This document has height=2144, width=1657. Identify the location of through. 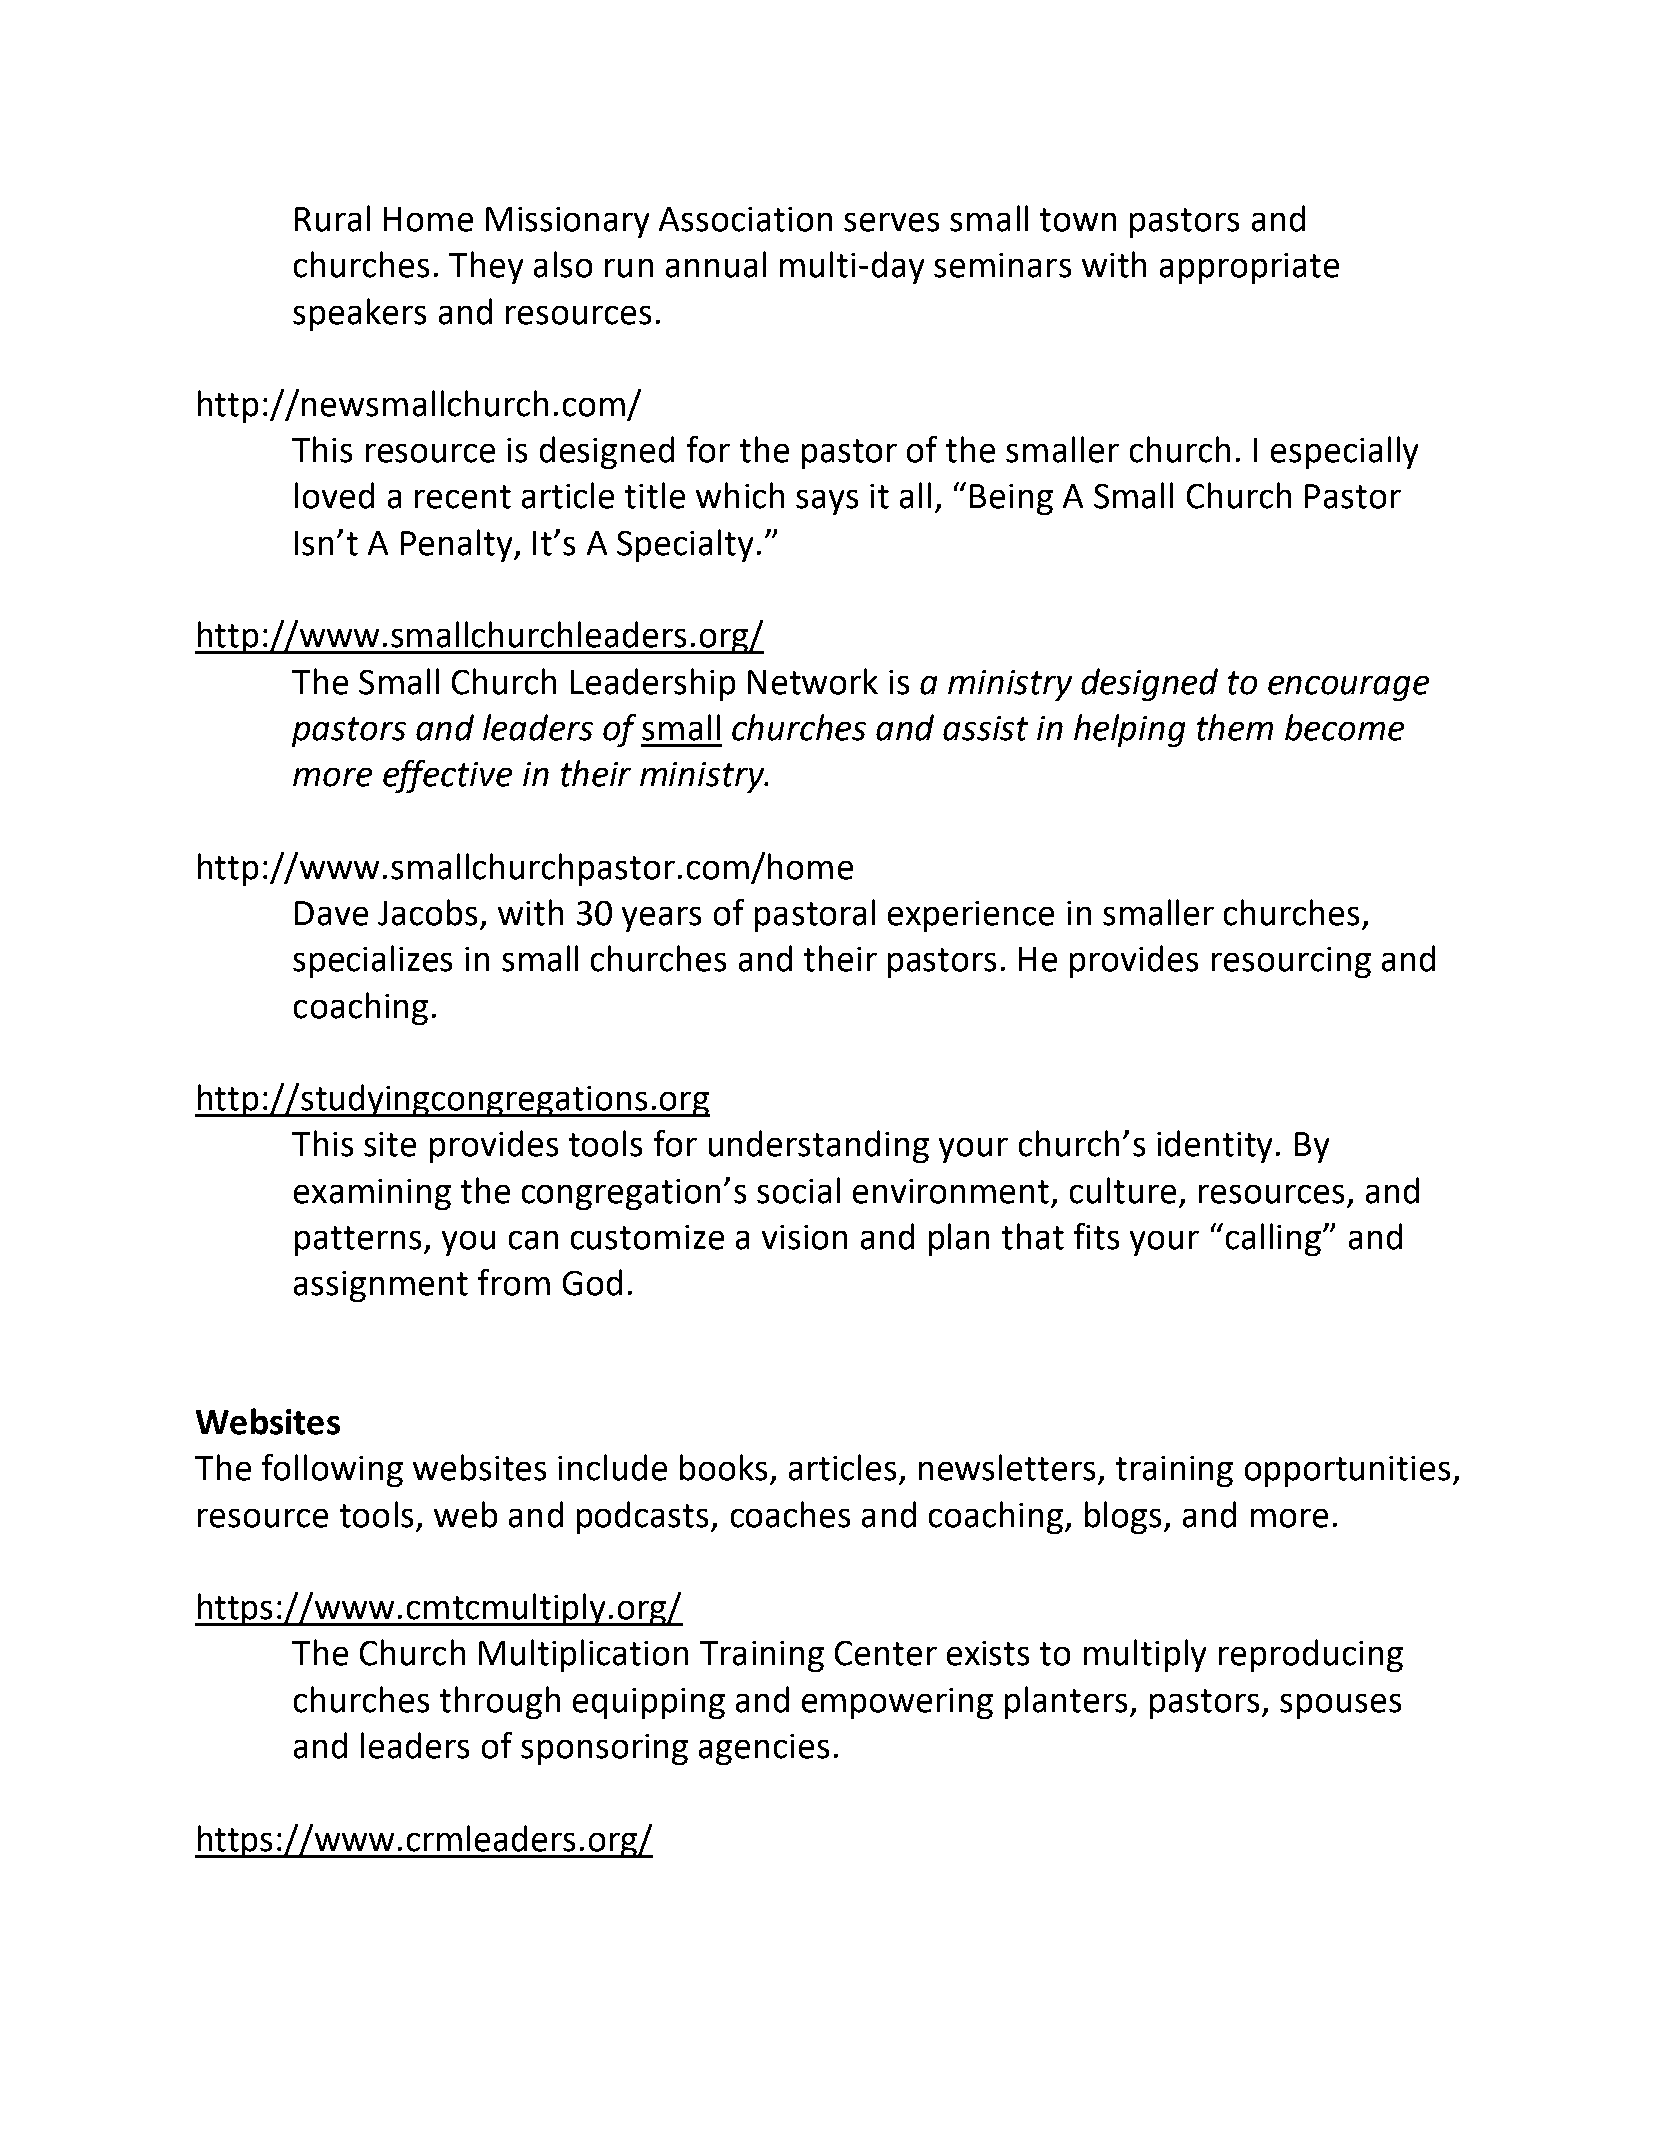
(500, 1702).
